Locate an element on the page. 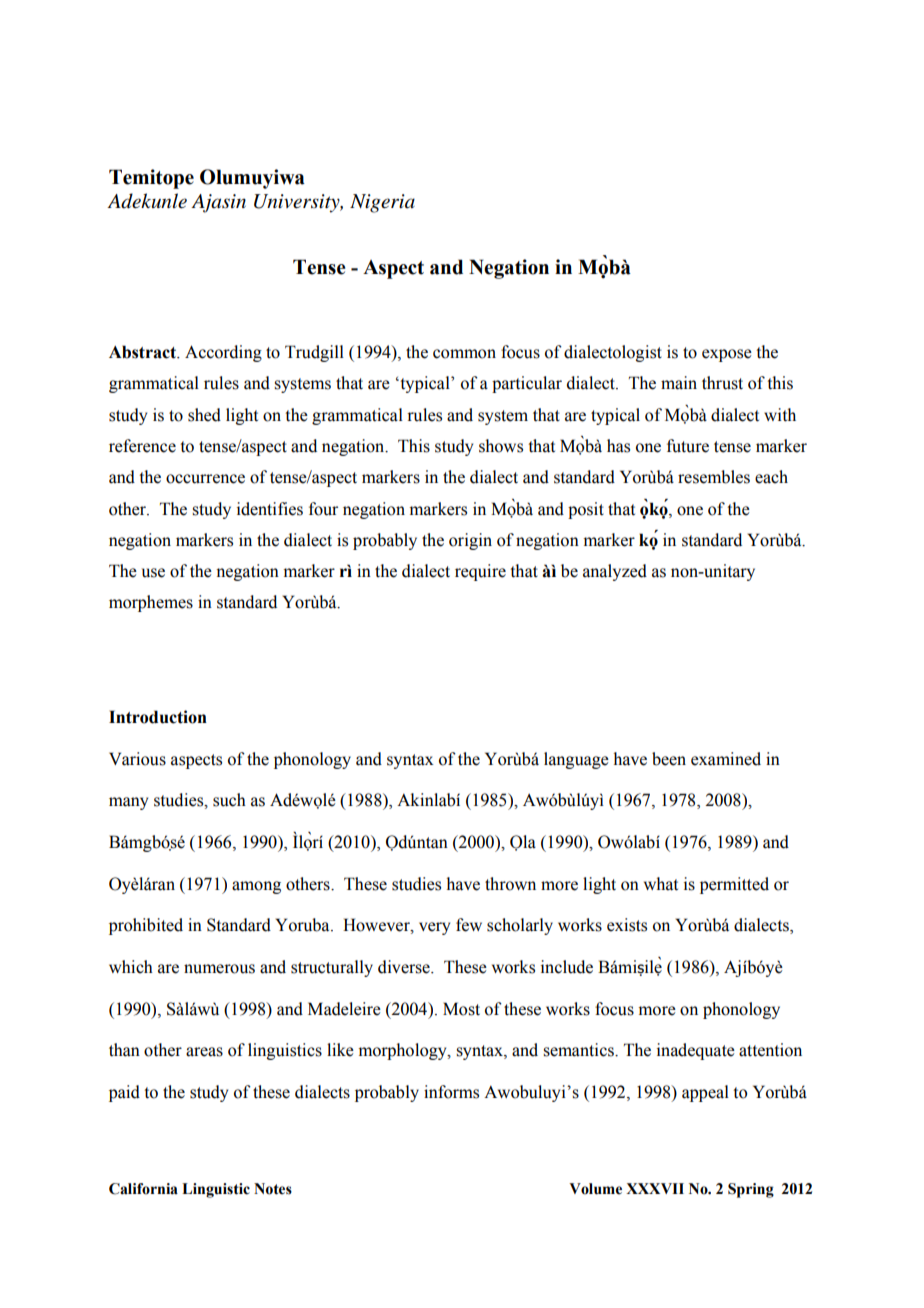 The height and width of the document is (1308, 924). require is located at coordinates (480, 572).
